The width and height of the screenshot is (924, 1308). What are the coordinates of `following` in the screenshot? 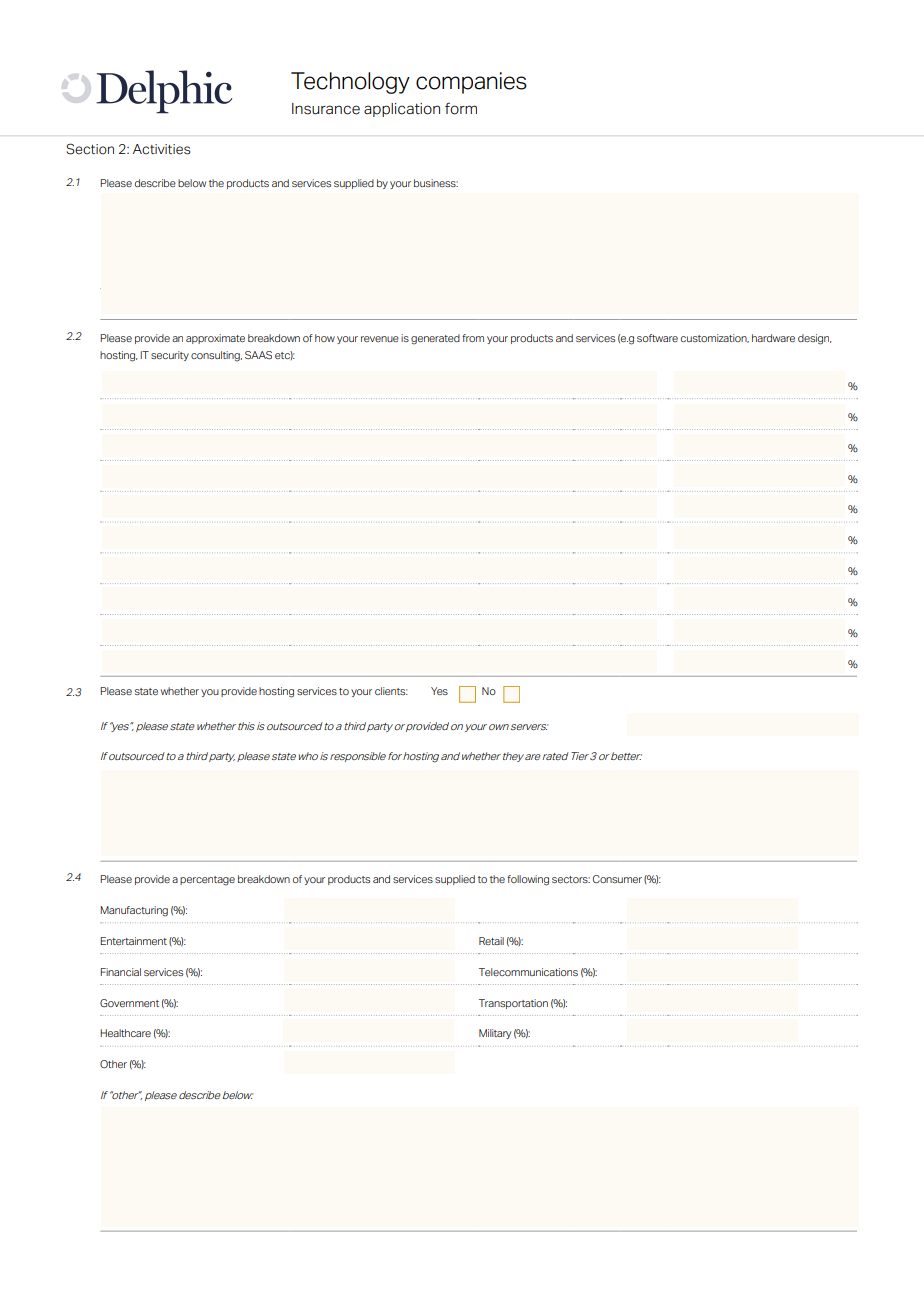 It's located at (528, 880).
